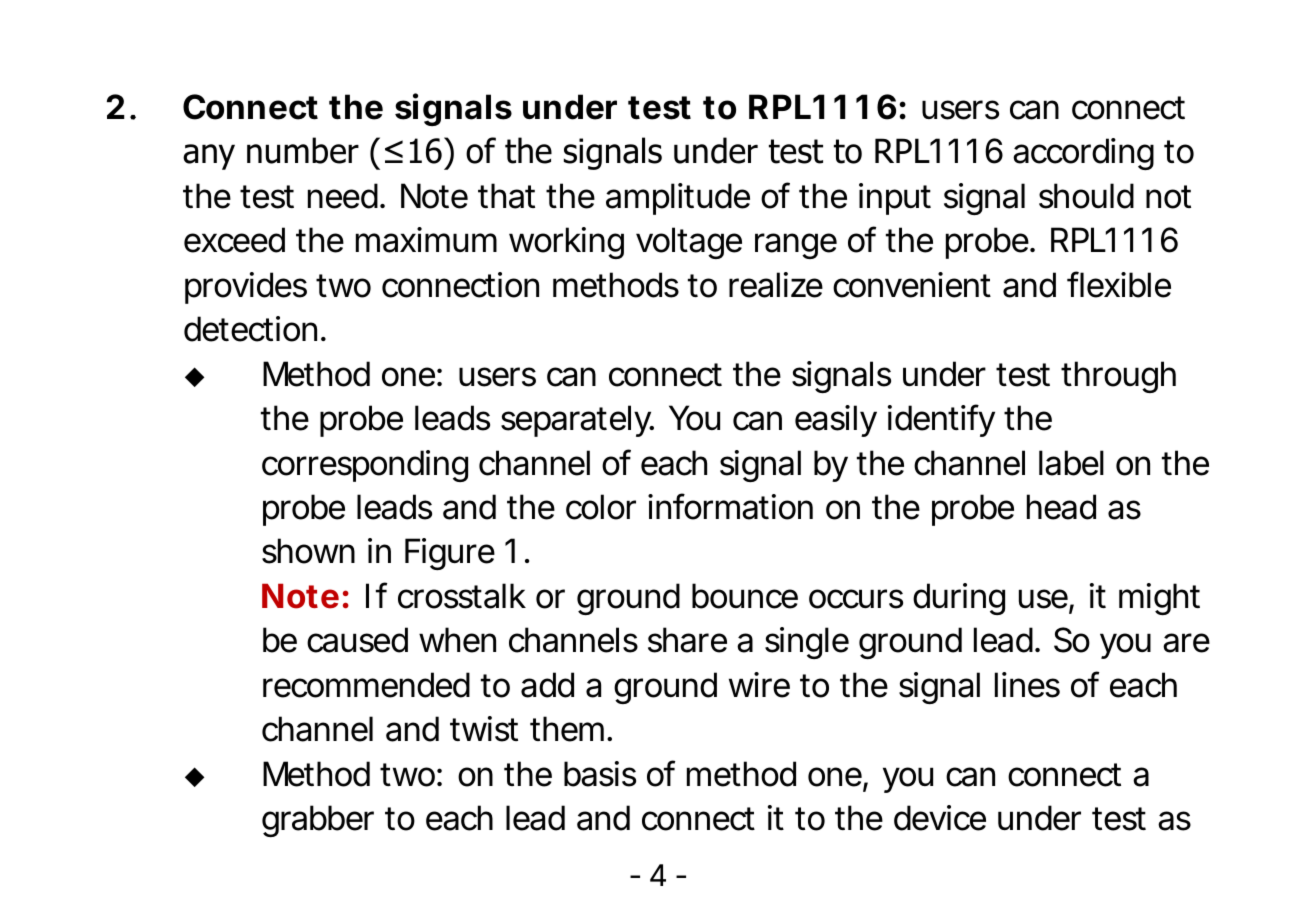 This document has height=924, width=1314. What do you see at coordinates (506, 196) in the document?
I see `that` at bounding box center [506, 196].
